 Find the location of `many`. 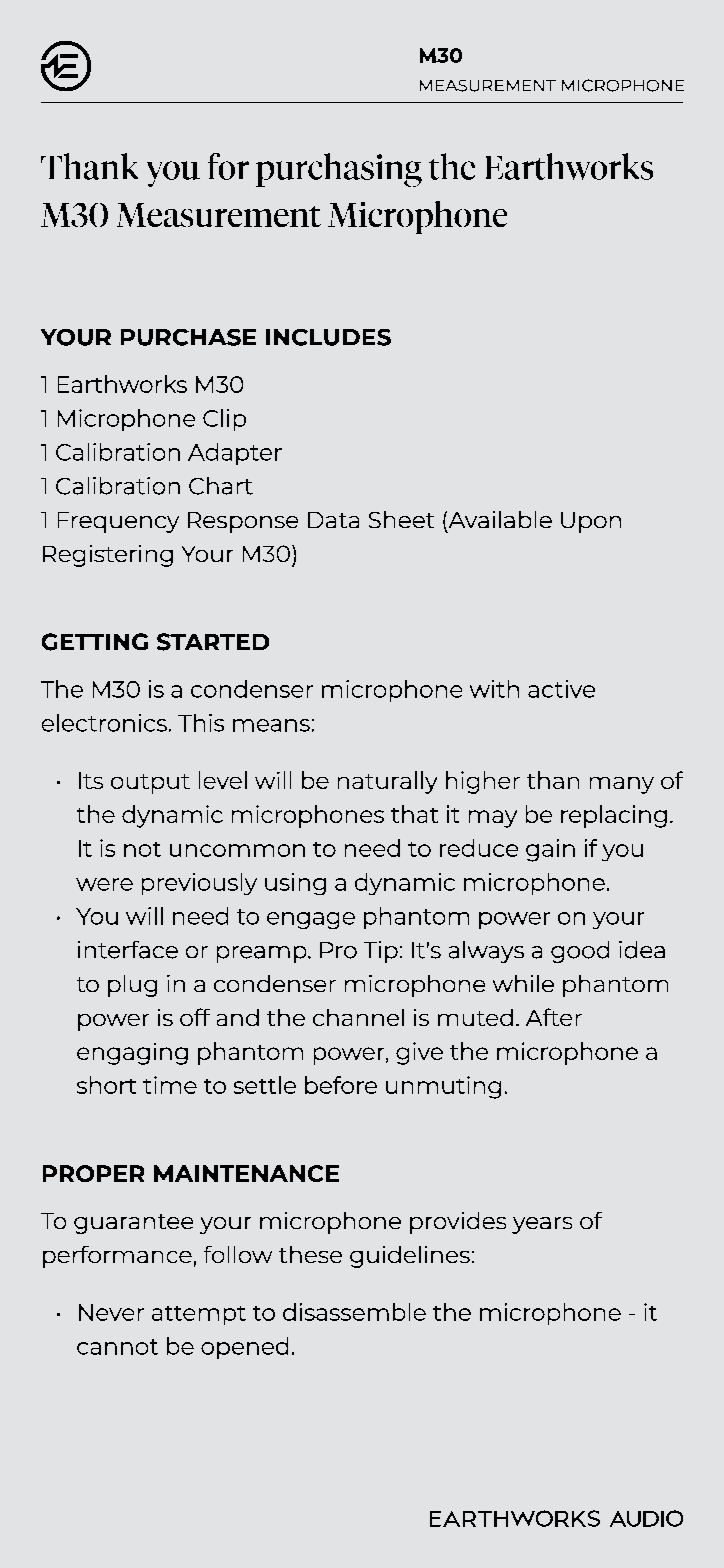

many is located at coordinates (622, 785).
